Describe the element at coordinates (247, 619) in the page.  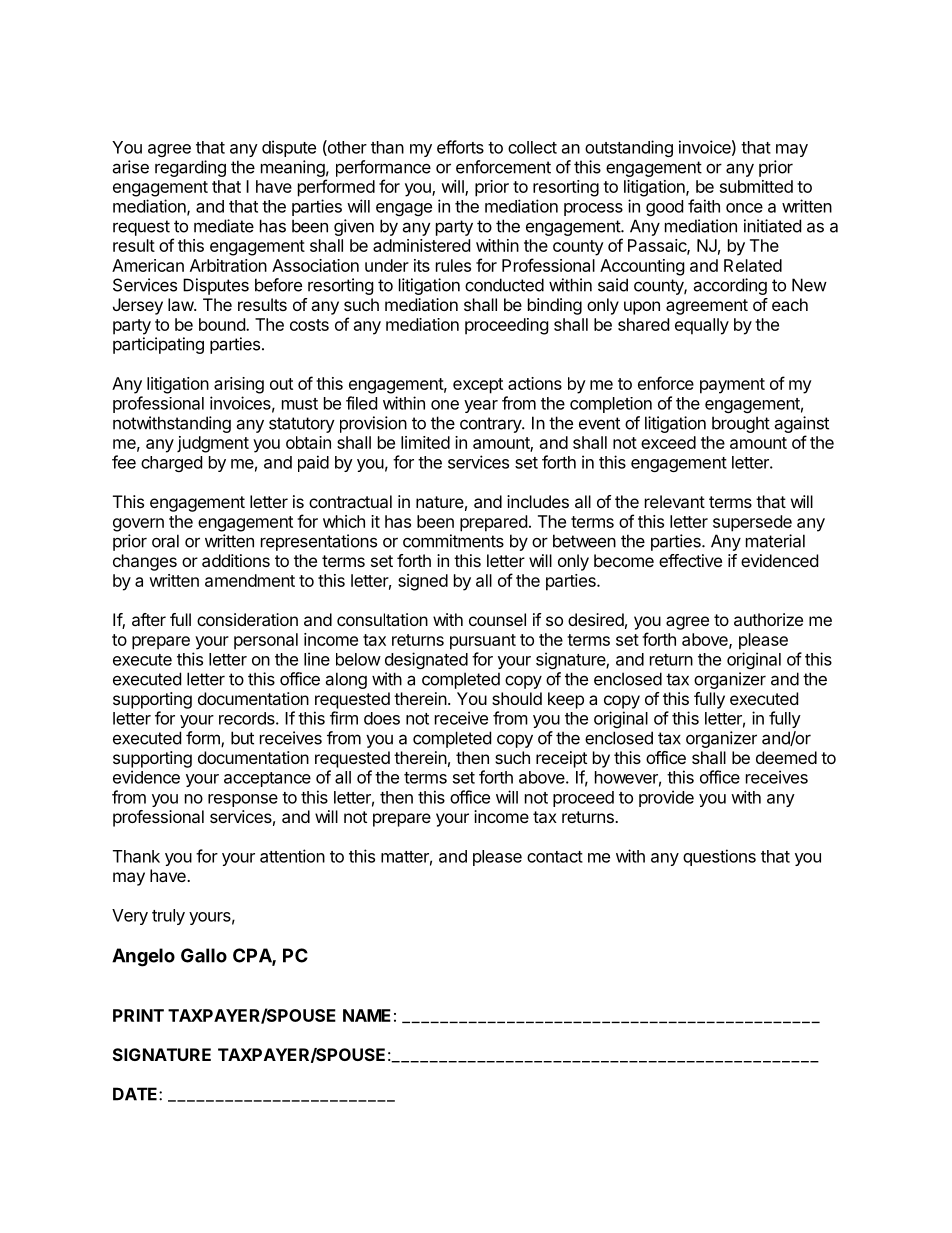
I see `consideration` at that location.
